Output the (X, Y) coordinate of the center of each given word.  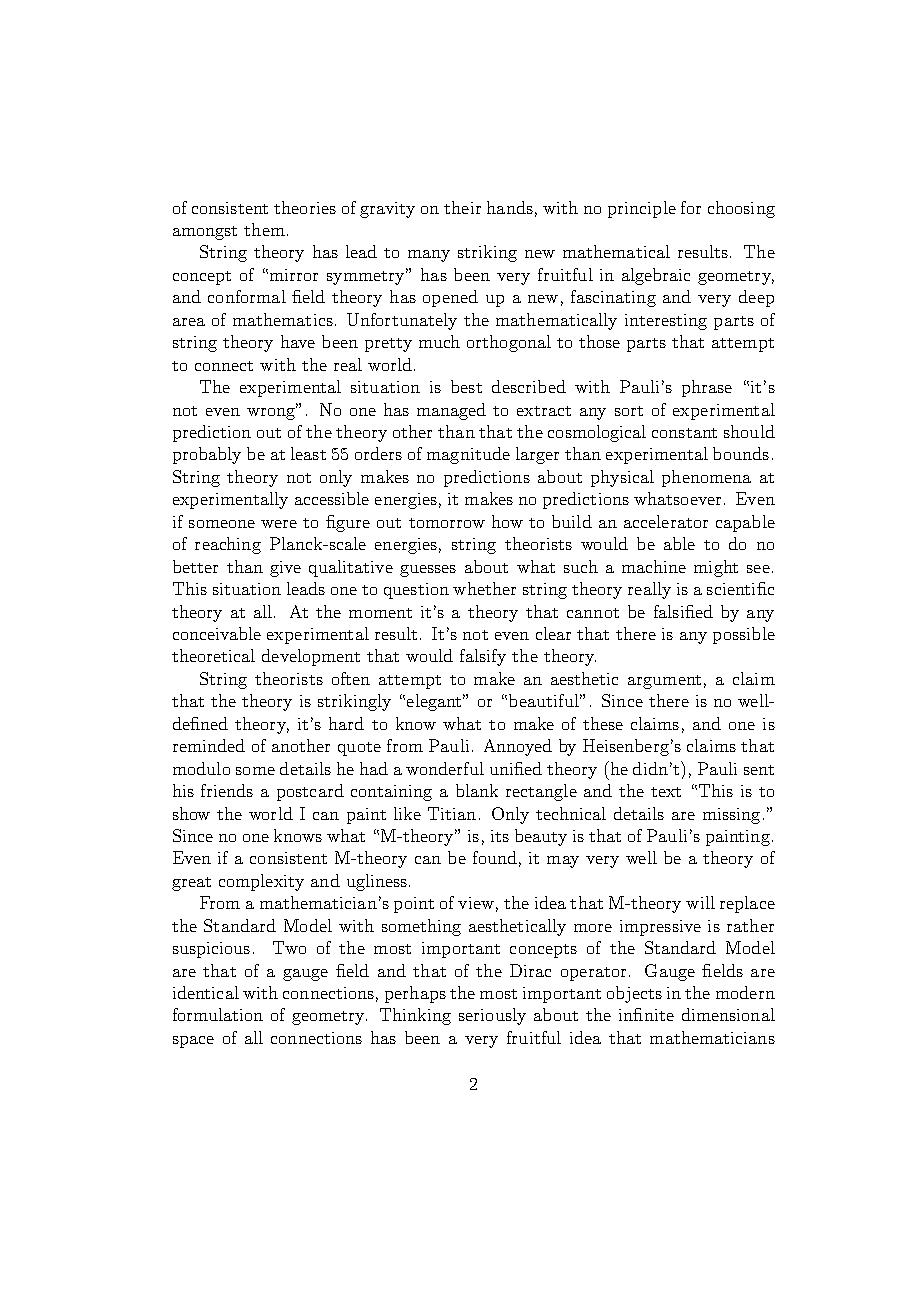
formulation (218, 1014)
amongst (205, 233)
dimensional (728, 1014)
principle (642, 209)
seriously (492, 1016)
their (462, 207)
